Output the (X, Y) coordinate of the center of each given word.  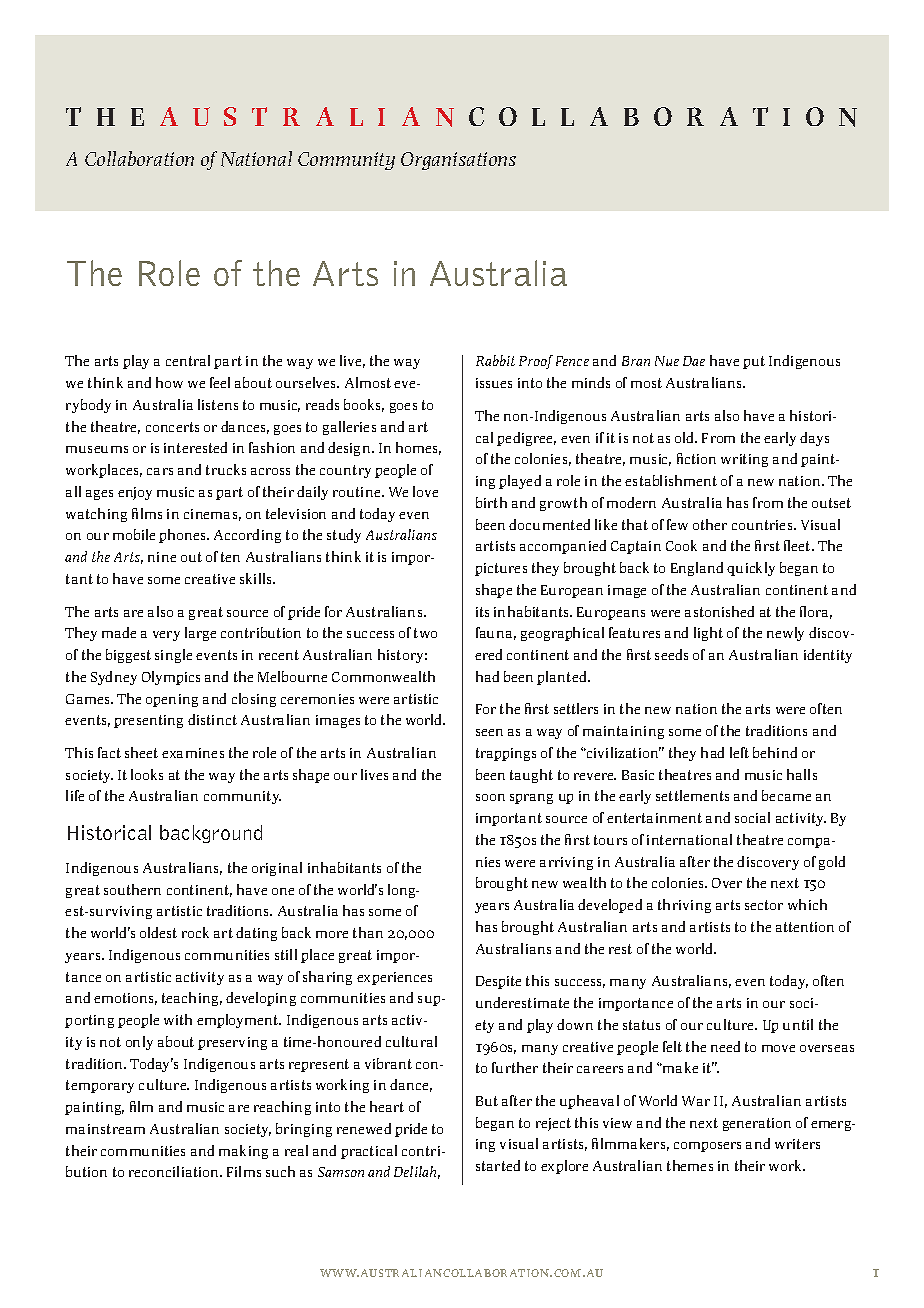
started (498, 1165)
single (173, 656)
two (425, 633)
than (368, 932)
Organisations (458, 161)
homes (418, 448)
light (708, 634)
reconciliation (175, 1171)
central (188, 360)
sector (764, 905)
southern (132, 889)
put (754, 362)
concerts (172, 427)
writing (744, 460)
